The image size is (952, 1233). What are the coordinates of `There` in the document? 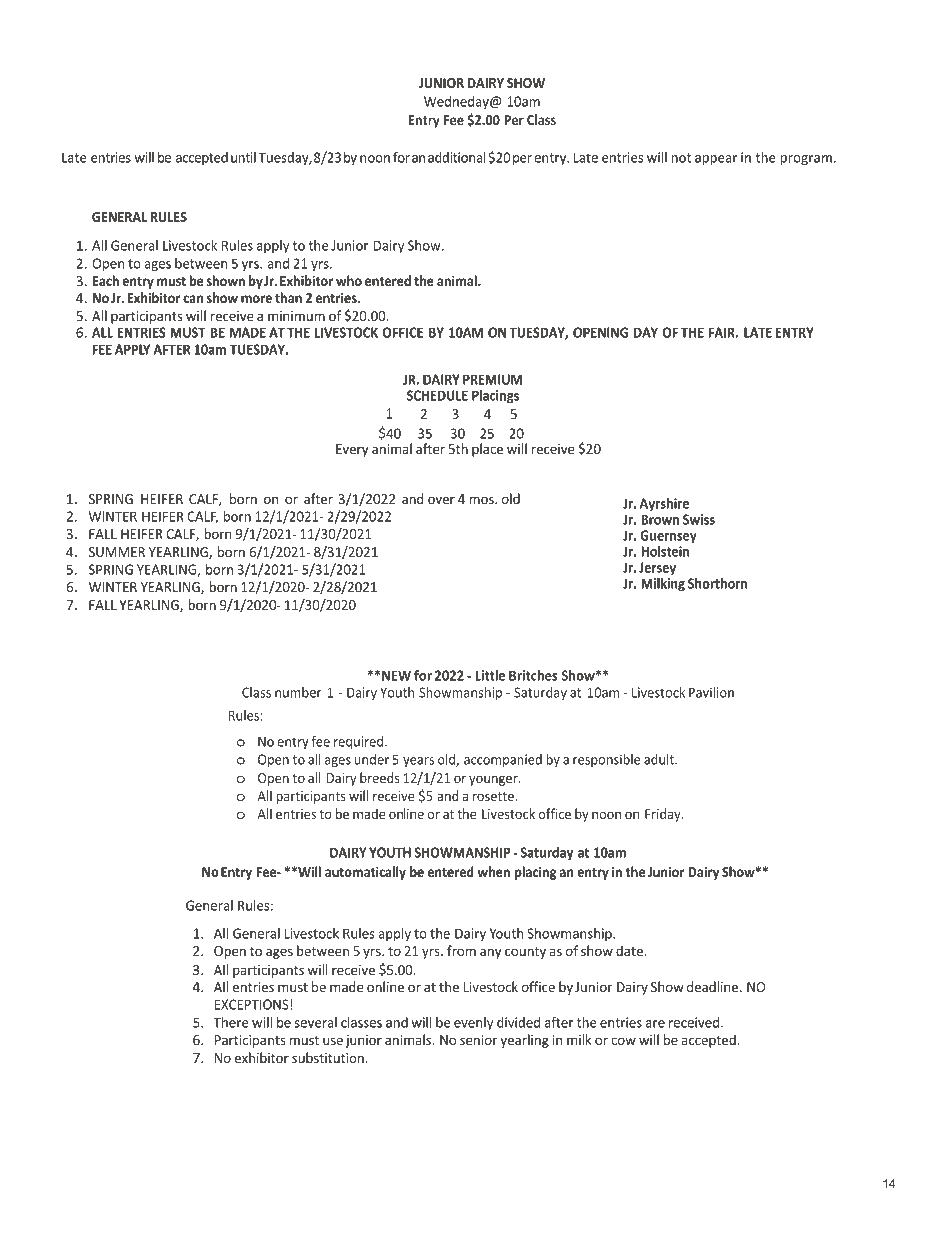 It's located at (231, 1022).
